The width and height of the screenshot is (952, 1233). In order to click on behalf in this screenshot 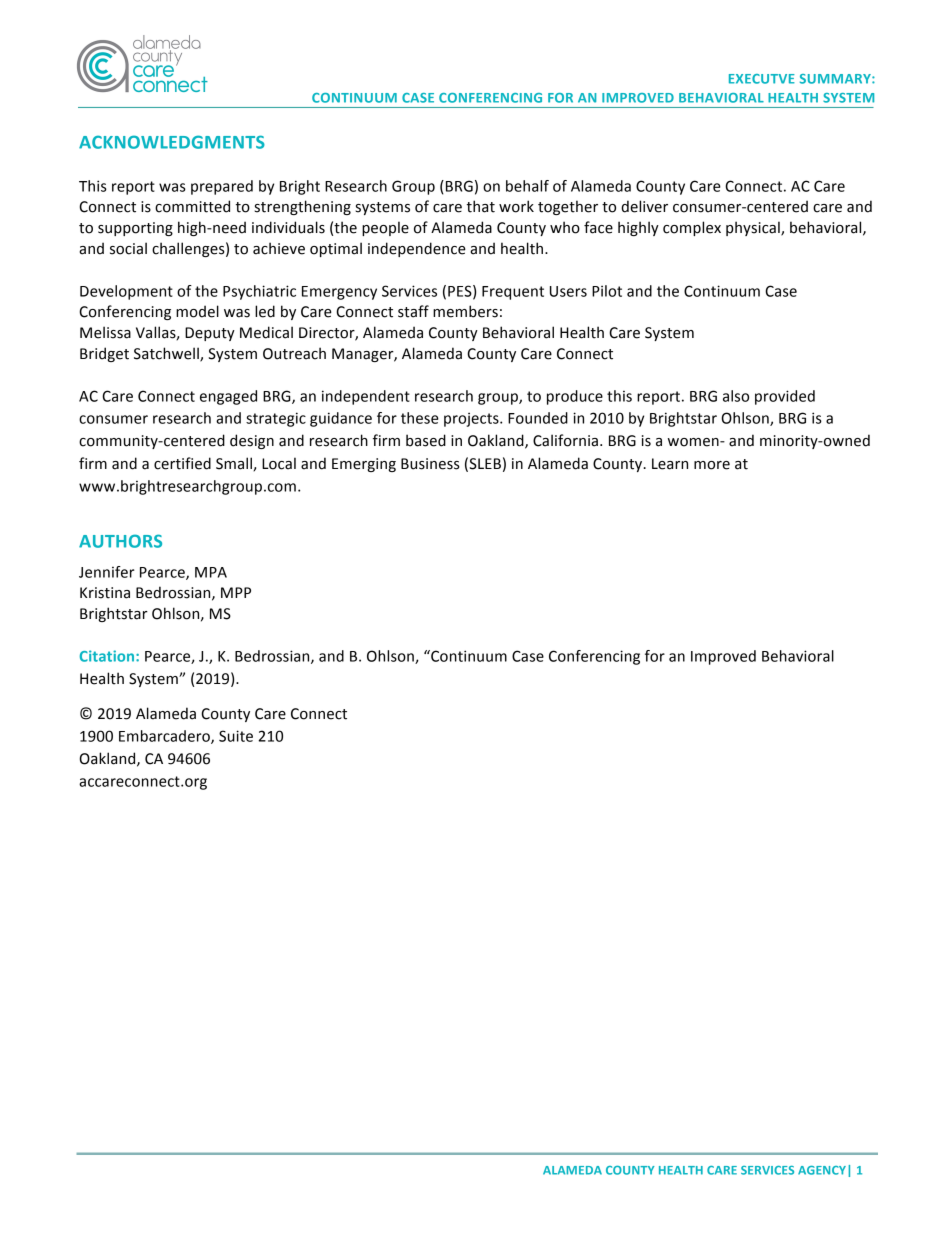, I will do `click(527, 186)`.
